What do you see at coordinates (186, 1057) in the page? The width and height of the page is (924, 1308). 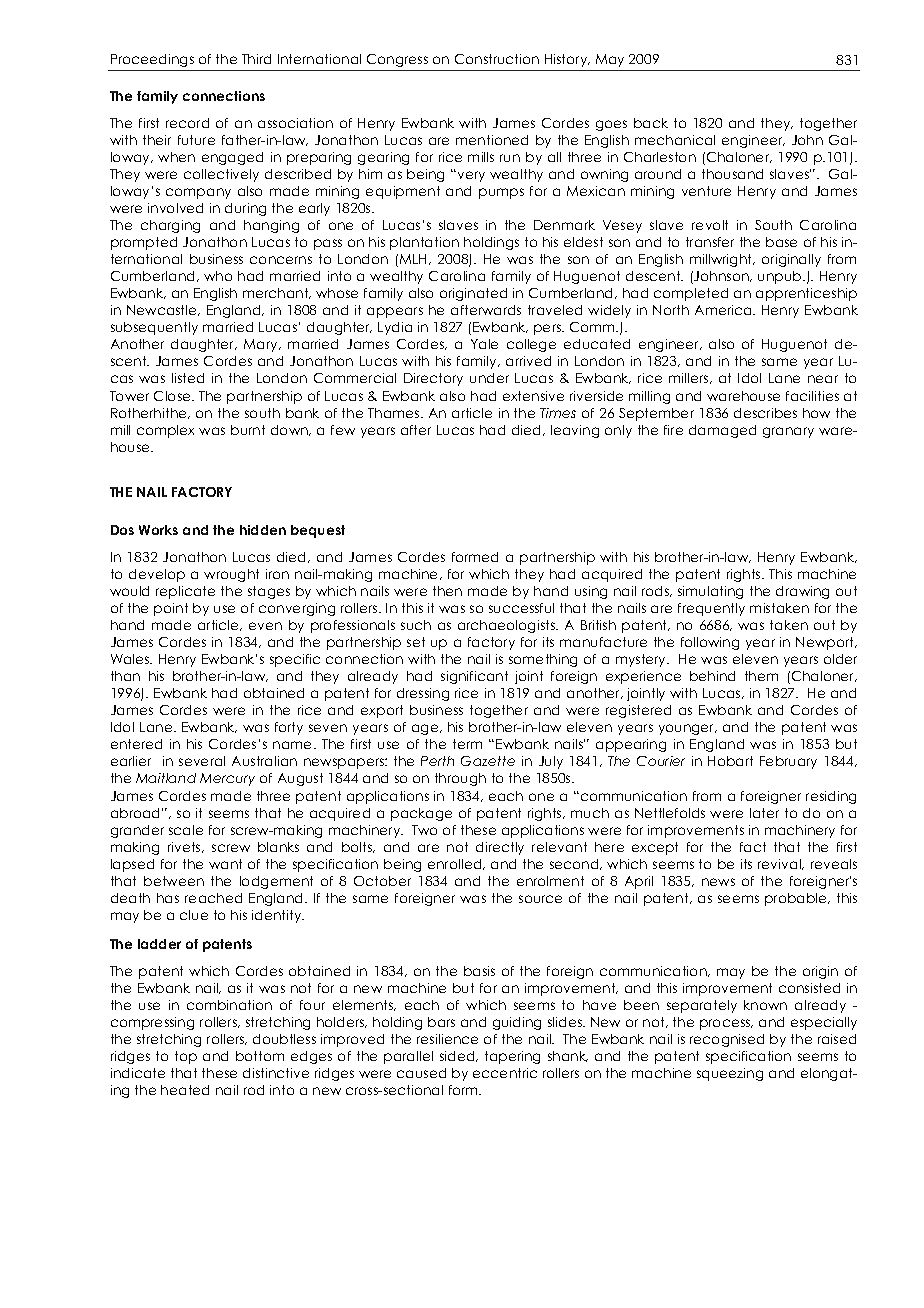 I see `top` at bounding box center [186, 1057].
